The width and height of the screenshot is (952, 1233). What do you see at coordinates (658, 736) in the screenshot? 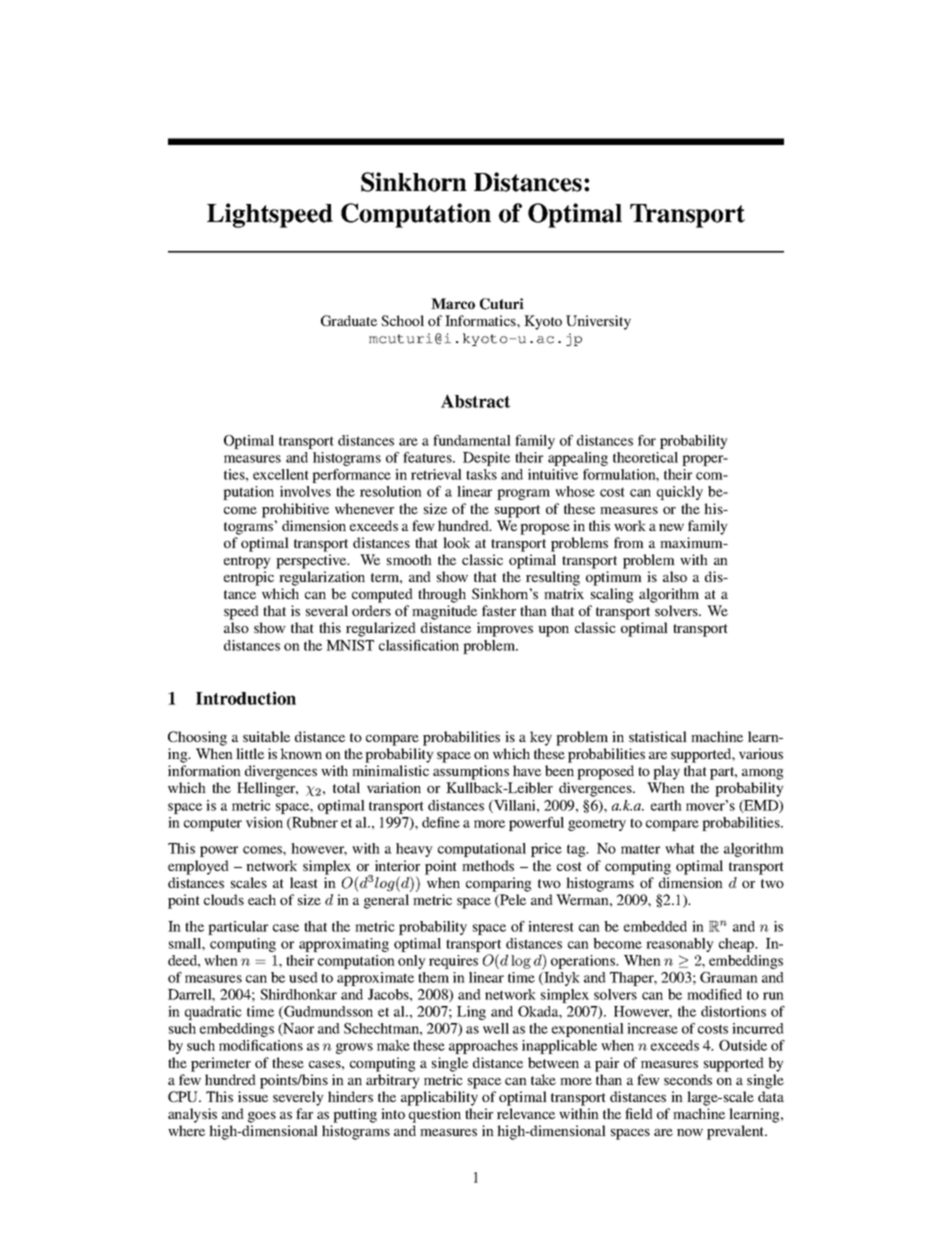
I see `statistical` at bounding box center [658, 736].
